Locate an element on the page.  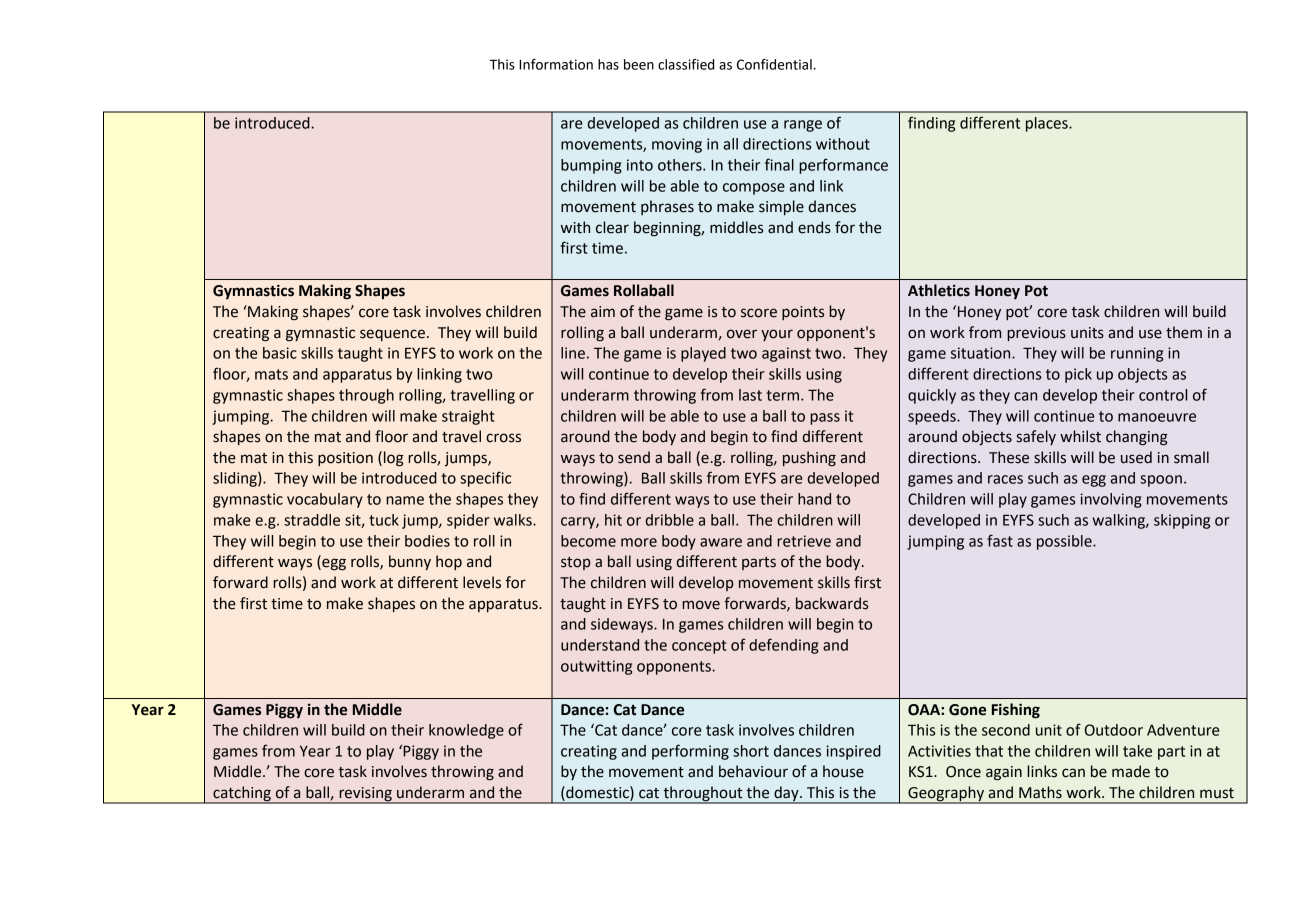
places is located at coordinates (1048, 124).
